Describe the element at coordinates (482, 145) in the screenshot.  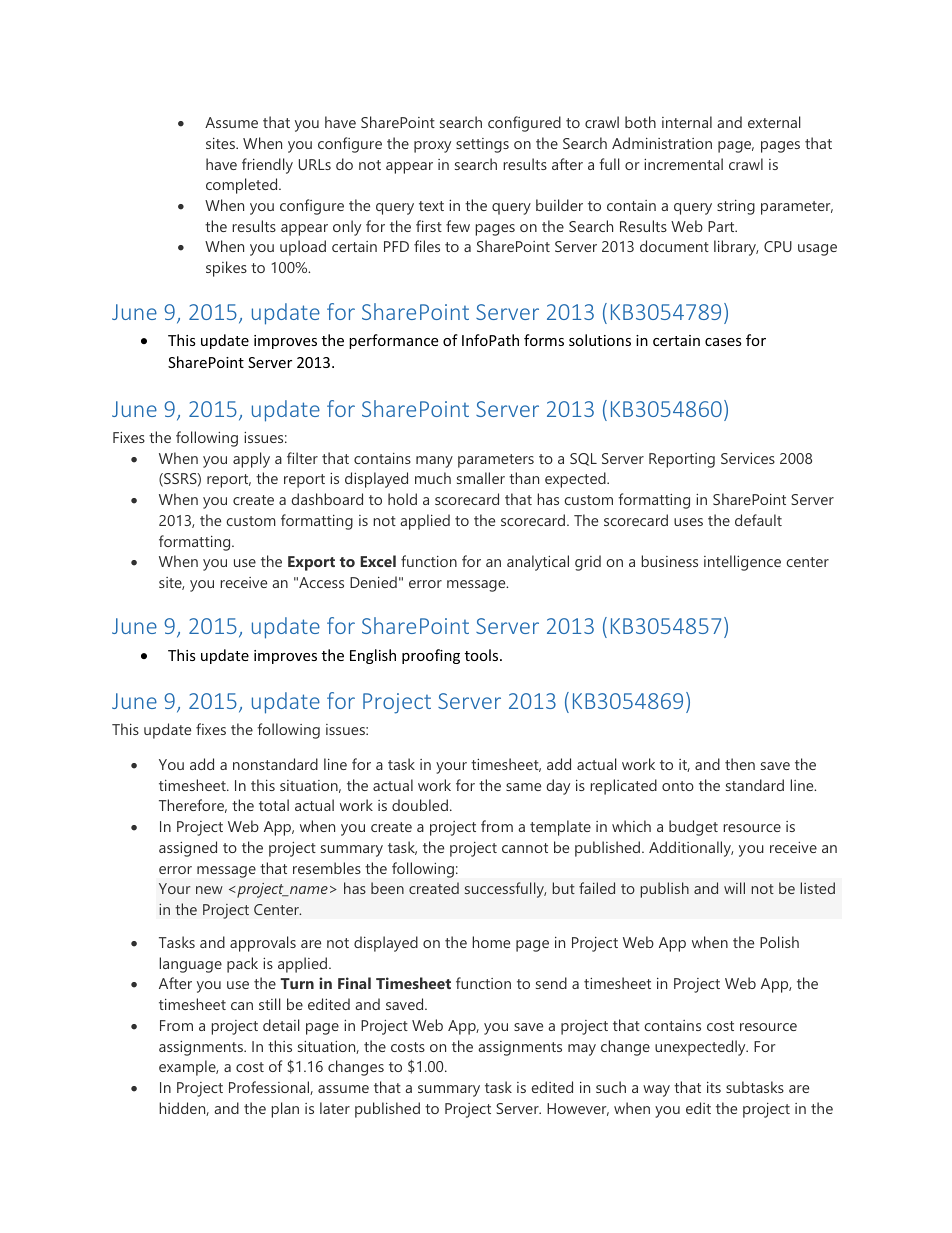
I see `settings` at that location.
